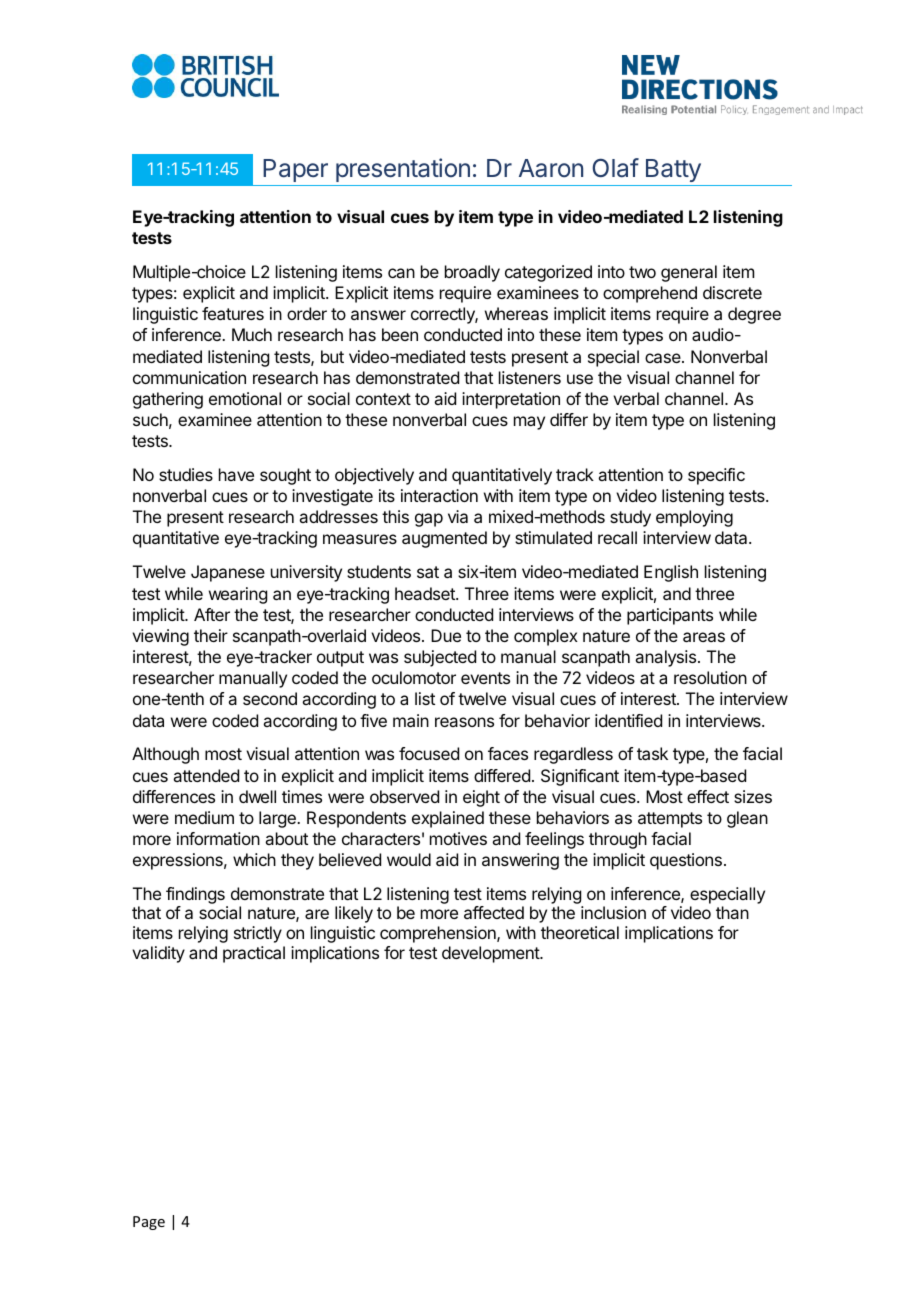 The height and width of the screenshot is (1308, 924). What do you see at coordinates (472, 273) in the screenshot?
I see `broadly` at bounding box center [472, 273].
